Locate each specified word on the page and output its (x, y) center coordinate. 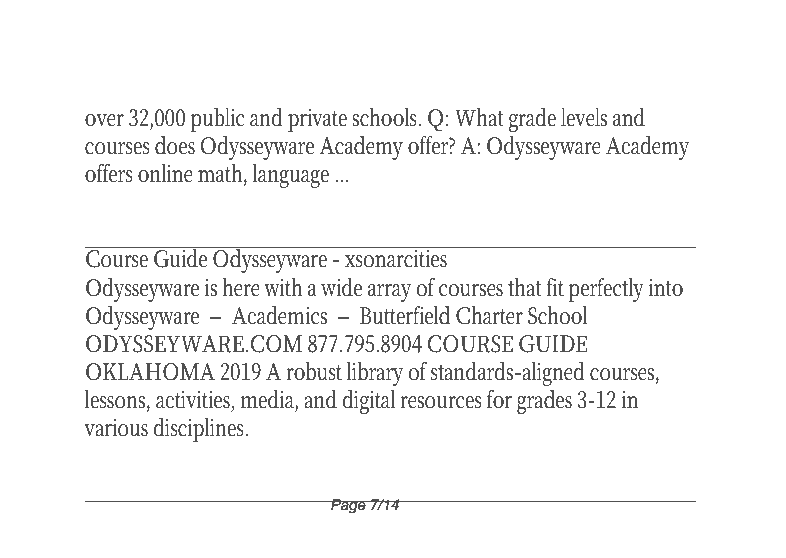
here (241, 287)
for (499, 399)
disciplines (200, 430)
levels (584, 117)
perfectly (606, 289)
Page (348, 506)
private (317, 120)
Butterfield (405, 315)
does (175, 145)
